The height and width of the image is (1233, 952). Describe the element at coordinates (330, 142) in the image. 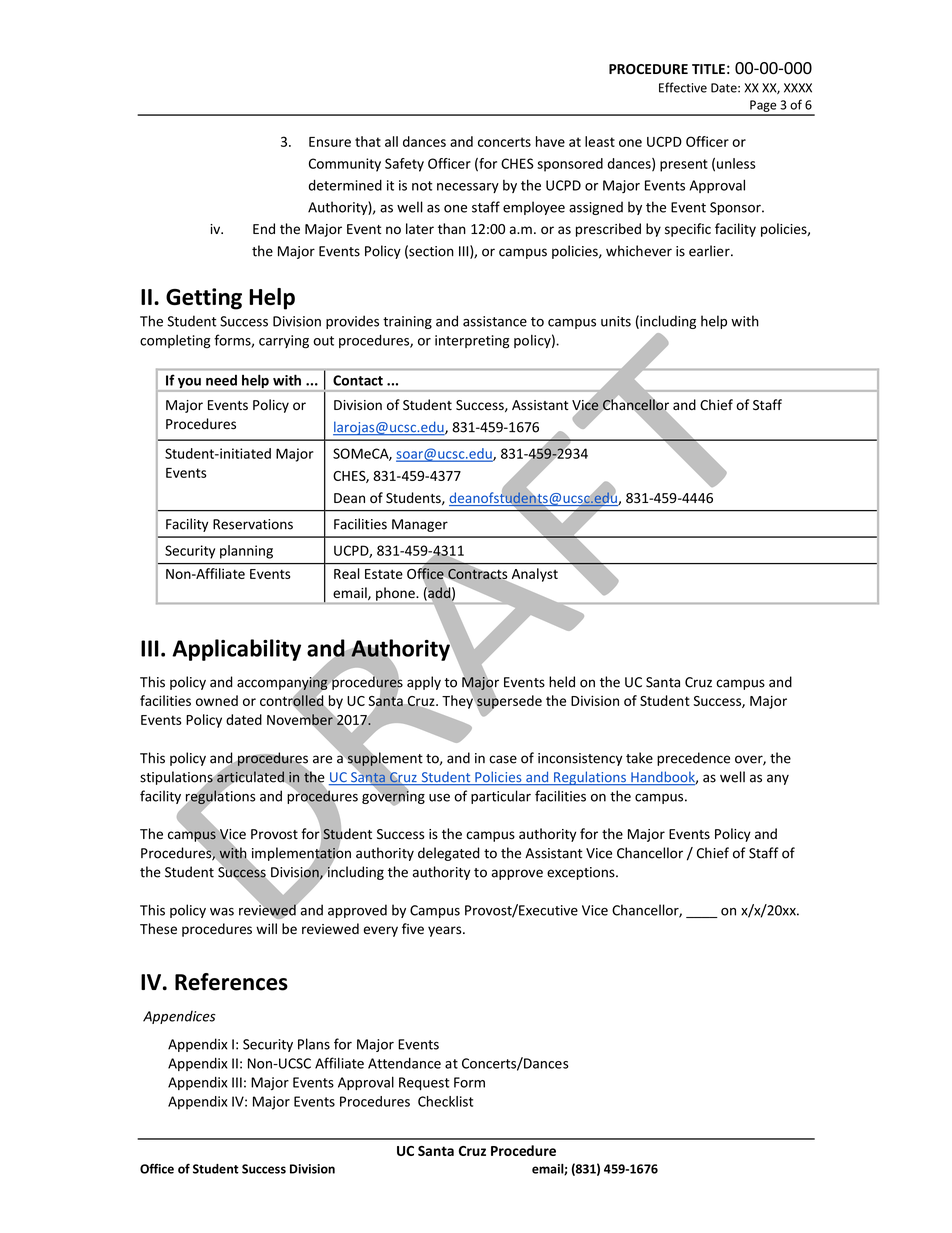

I see `Ensure` at that location.
